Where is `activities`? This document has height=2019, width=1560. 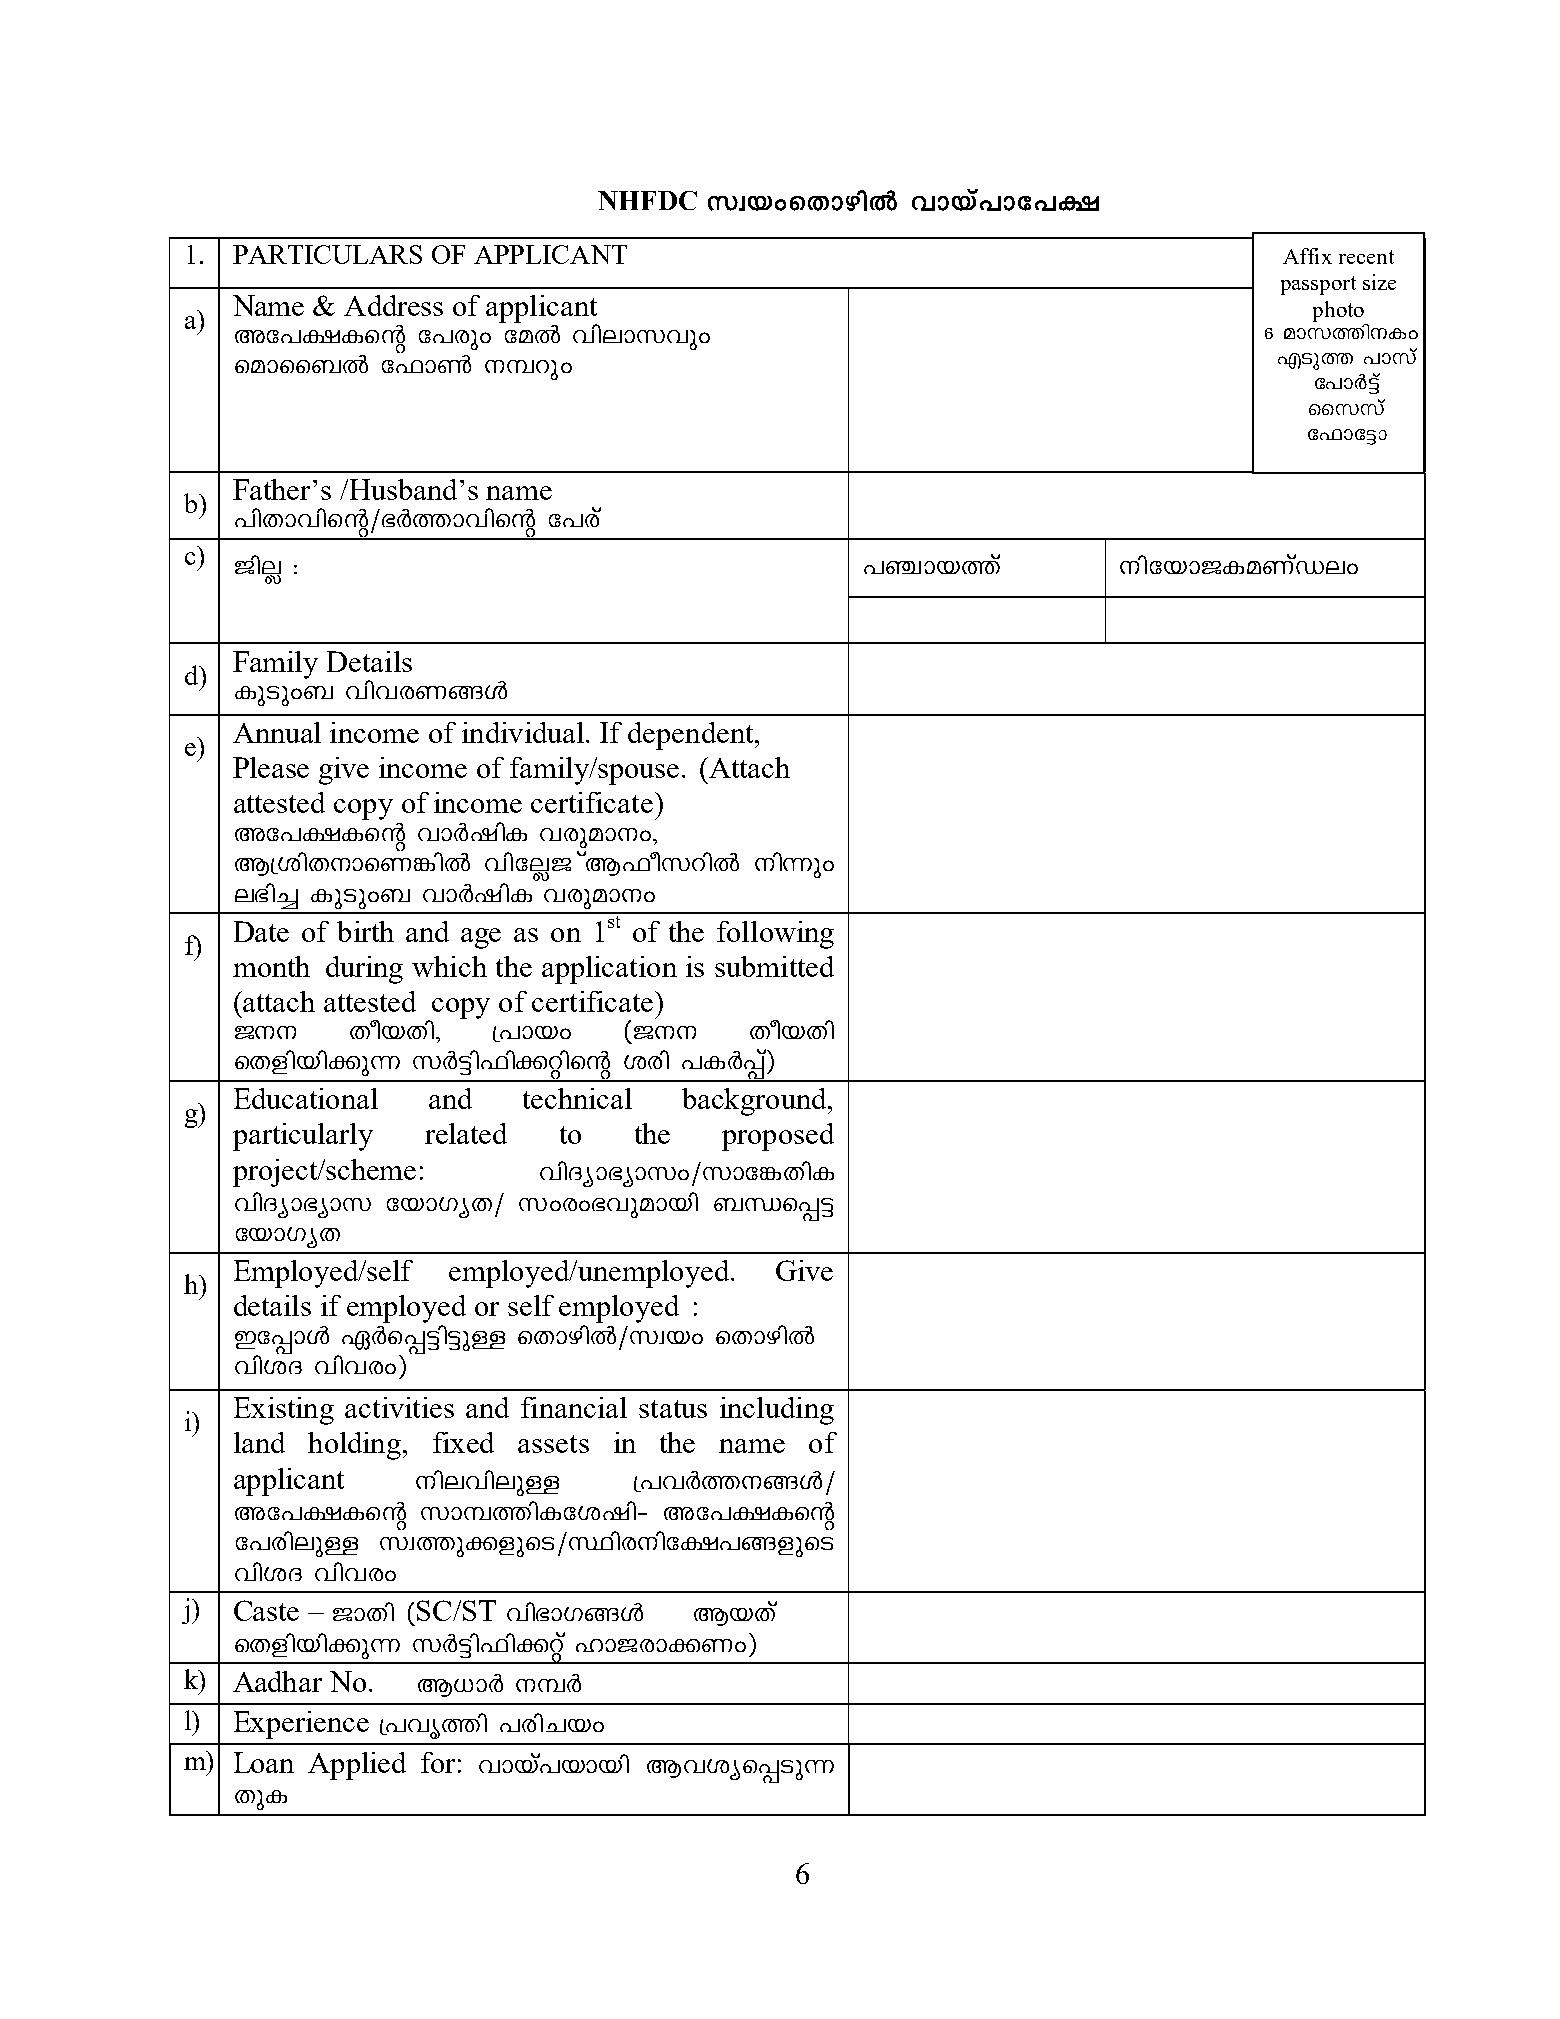 activities is located at coordinates (399, 1407).
